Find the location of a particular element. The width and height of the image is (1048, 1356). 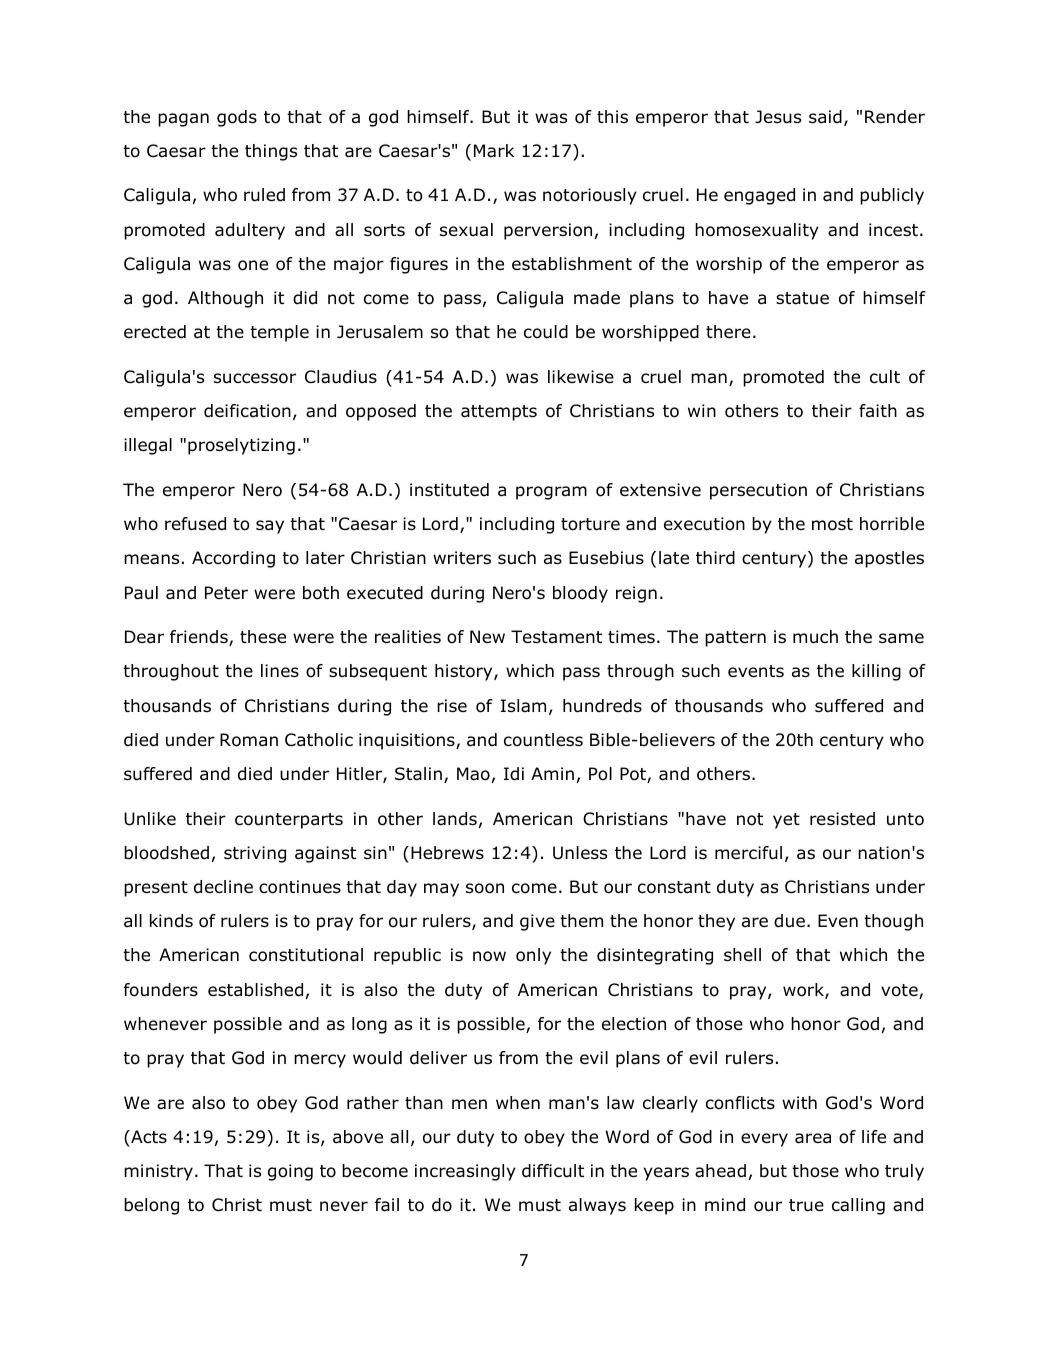

these is located at coordinates (263, 637).
